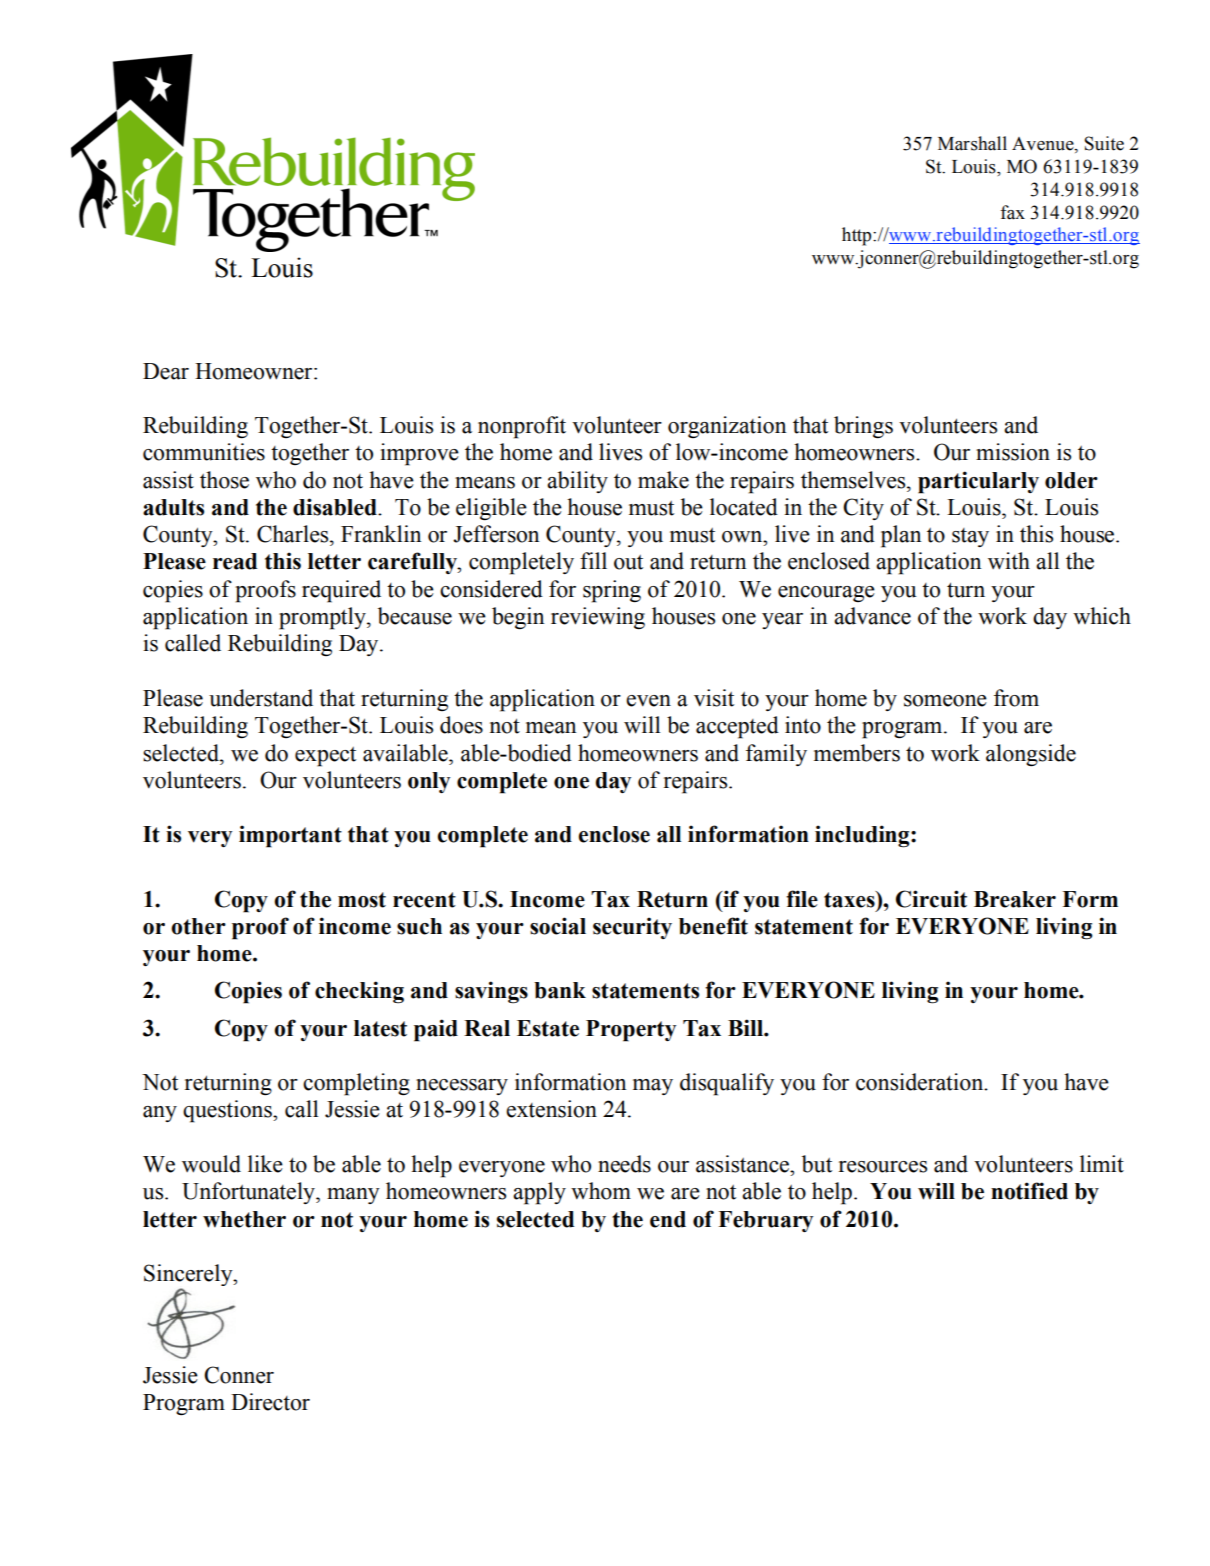 The height and width of the document is (1566, 1210). What do you see at coordinates (1029, 1191) in the document?
I see `notified` at bounding box center [1029, 1191].
